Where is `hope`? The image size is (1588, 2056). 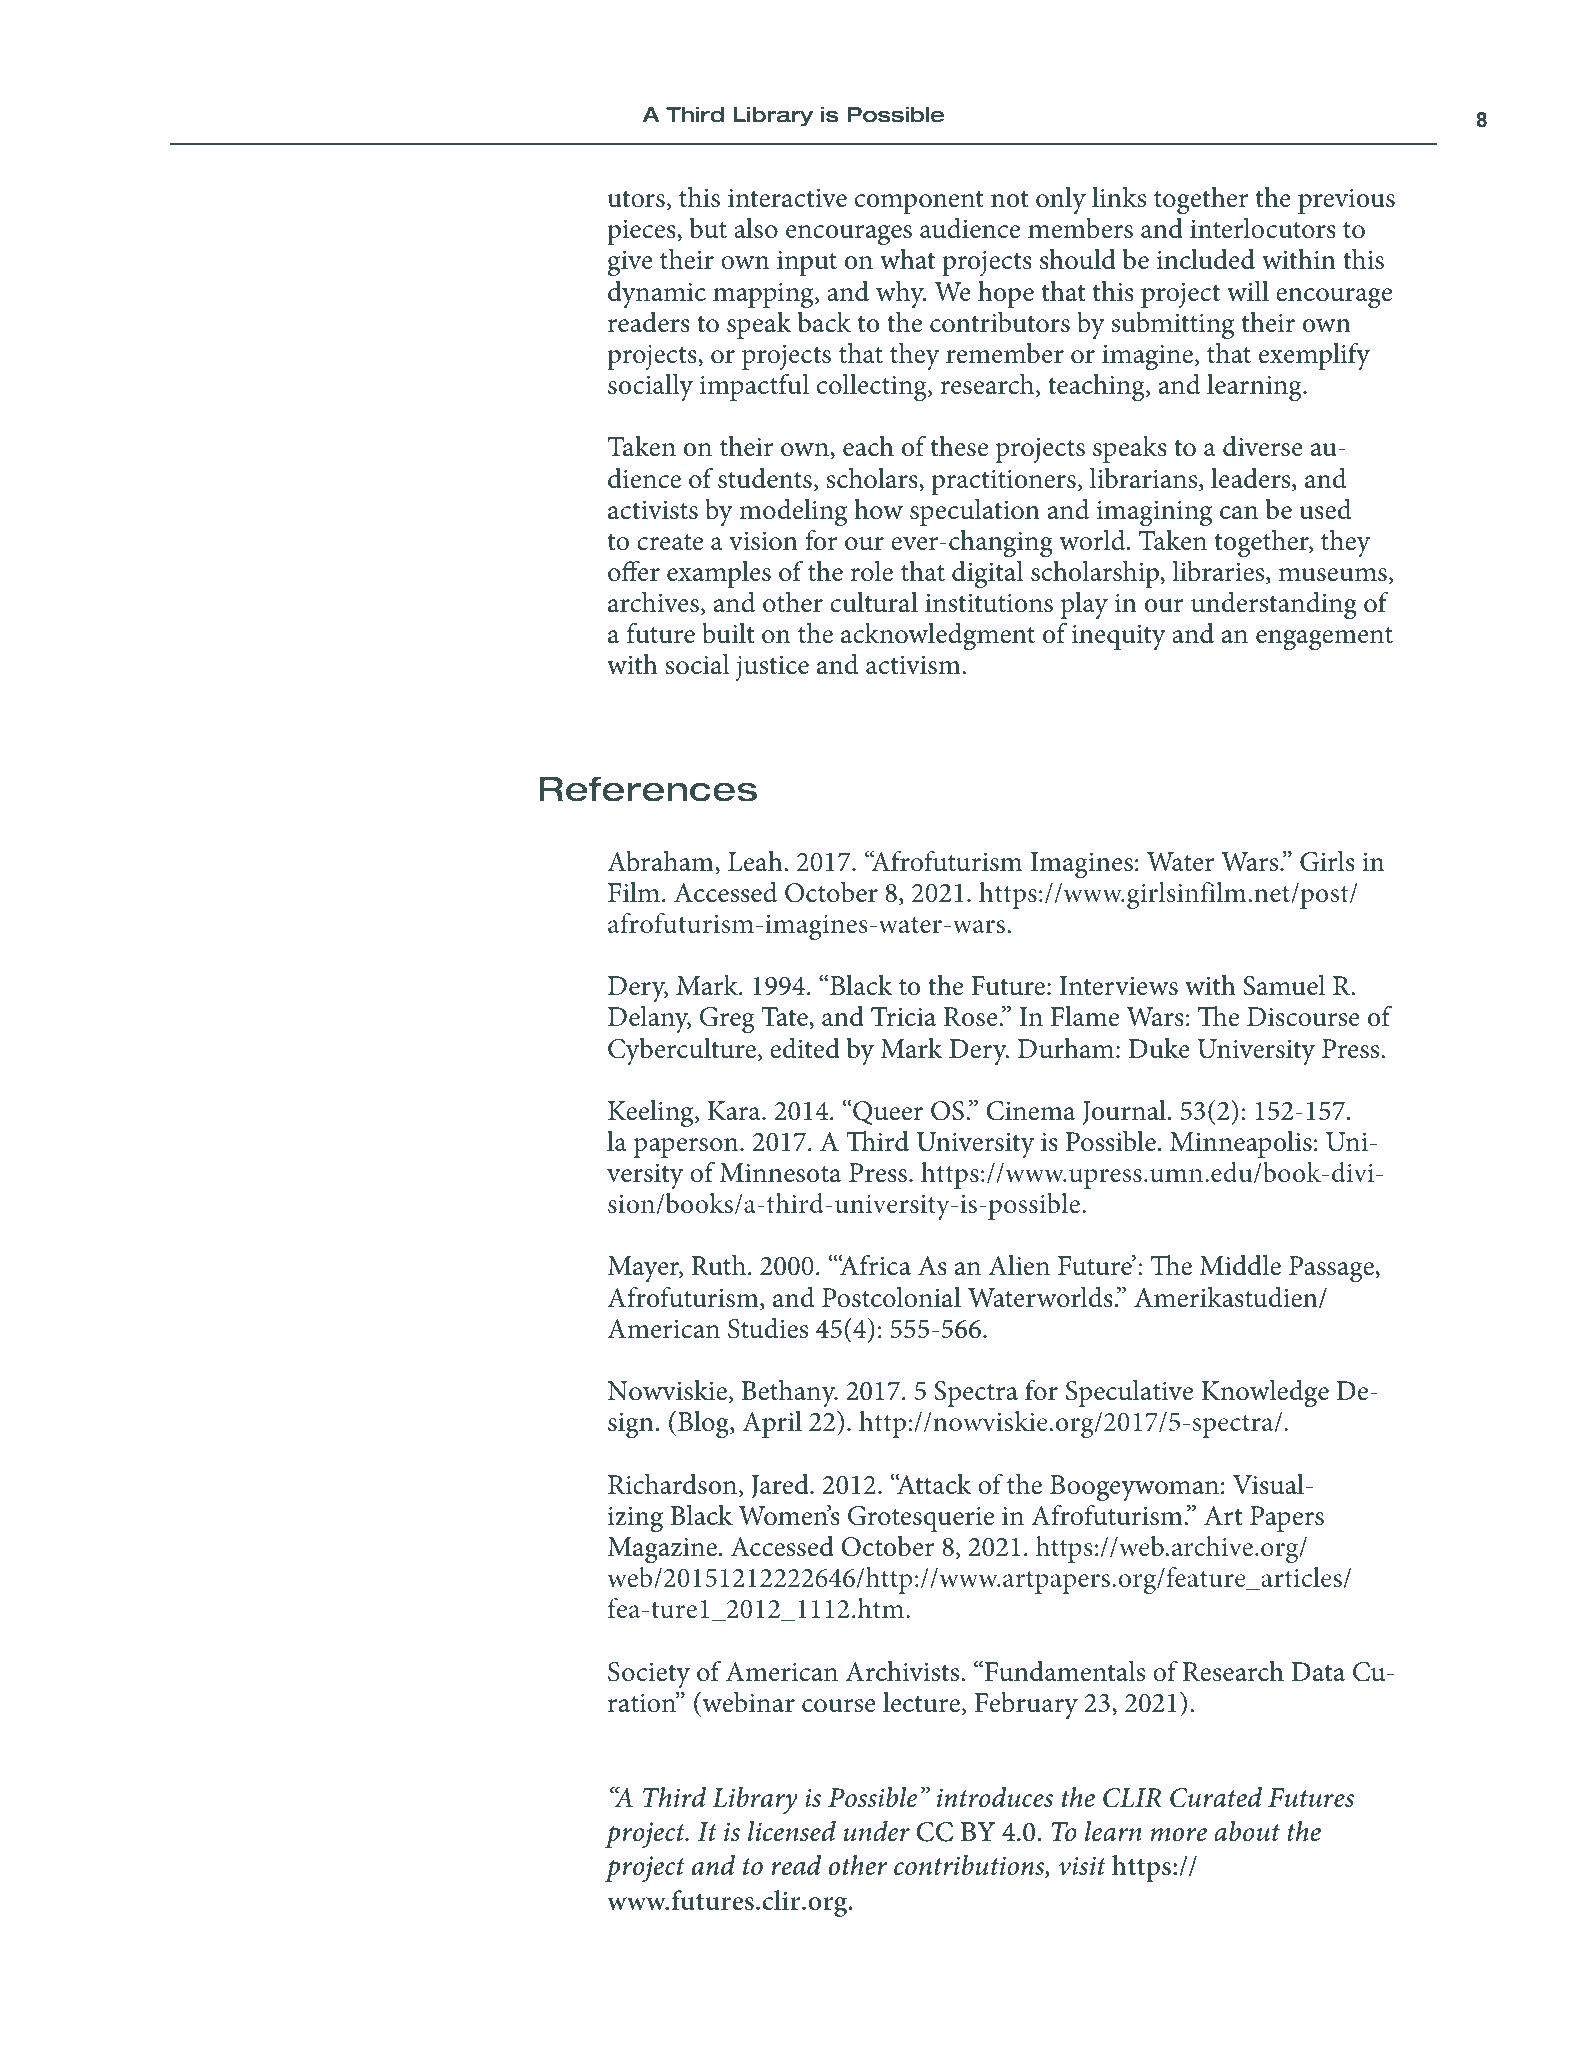
hope is located at coordinates (1006, 294).
